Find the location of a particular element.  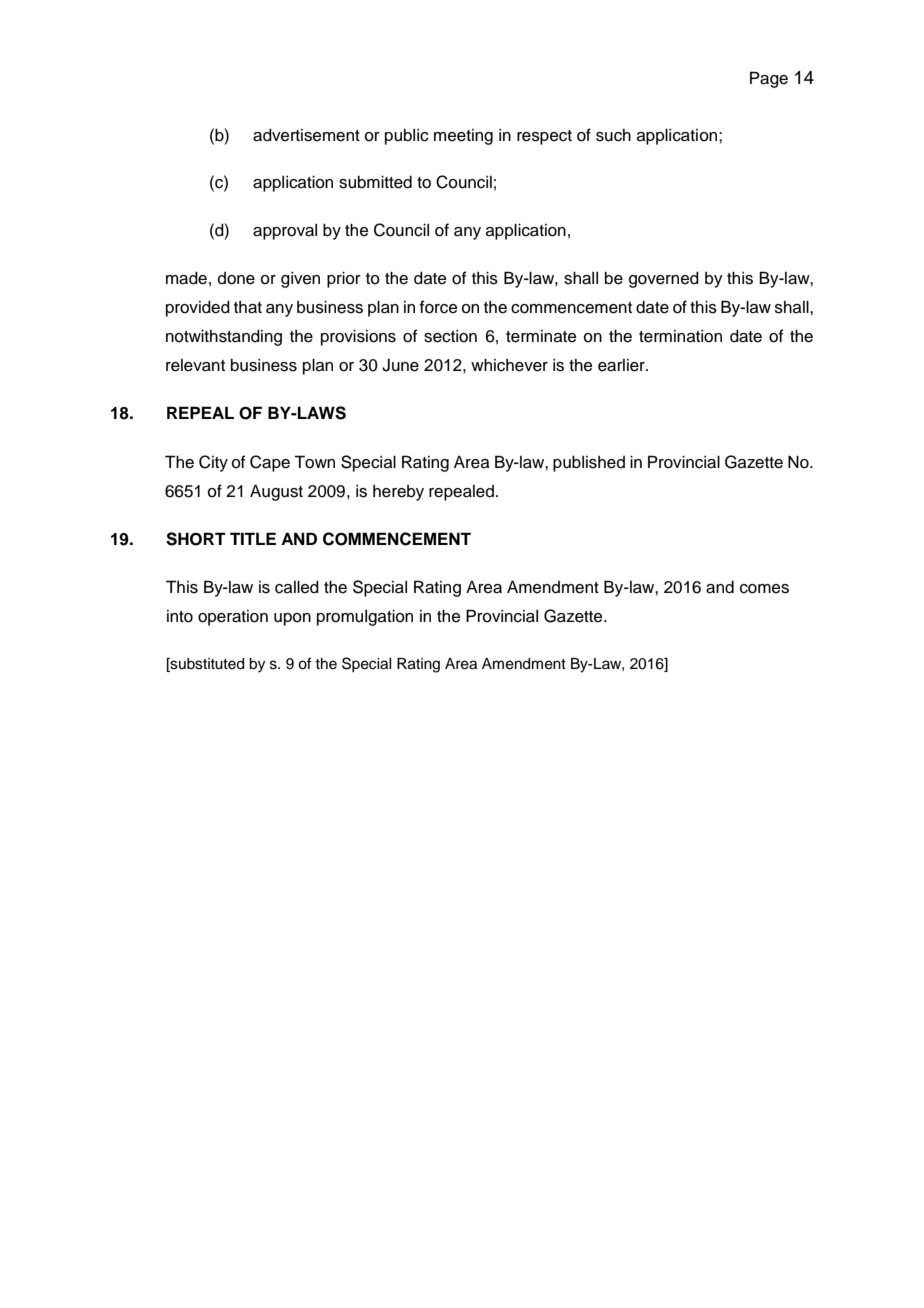

promulgation is located at coordinates (365, 617).
